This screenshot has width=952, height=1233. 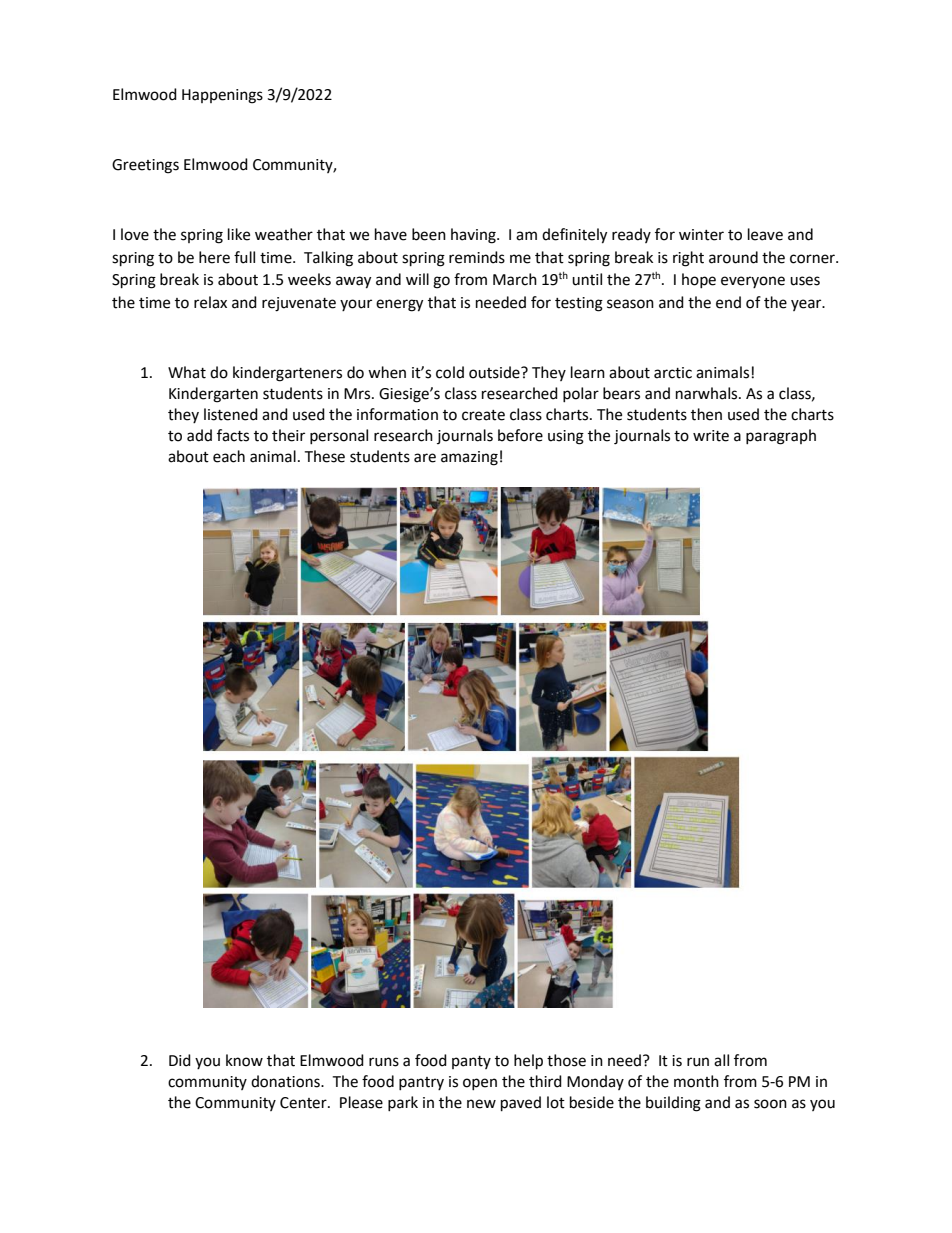 I want to click on Happenings, so click(x=222, y=96).
